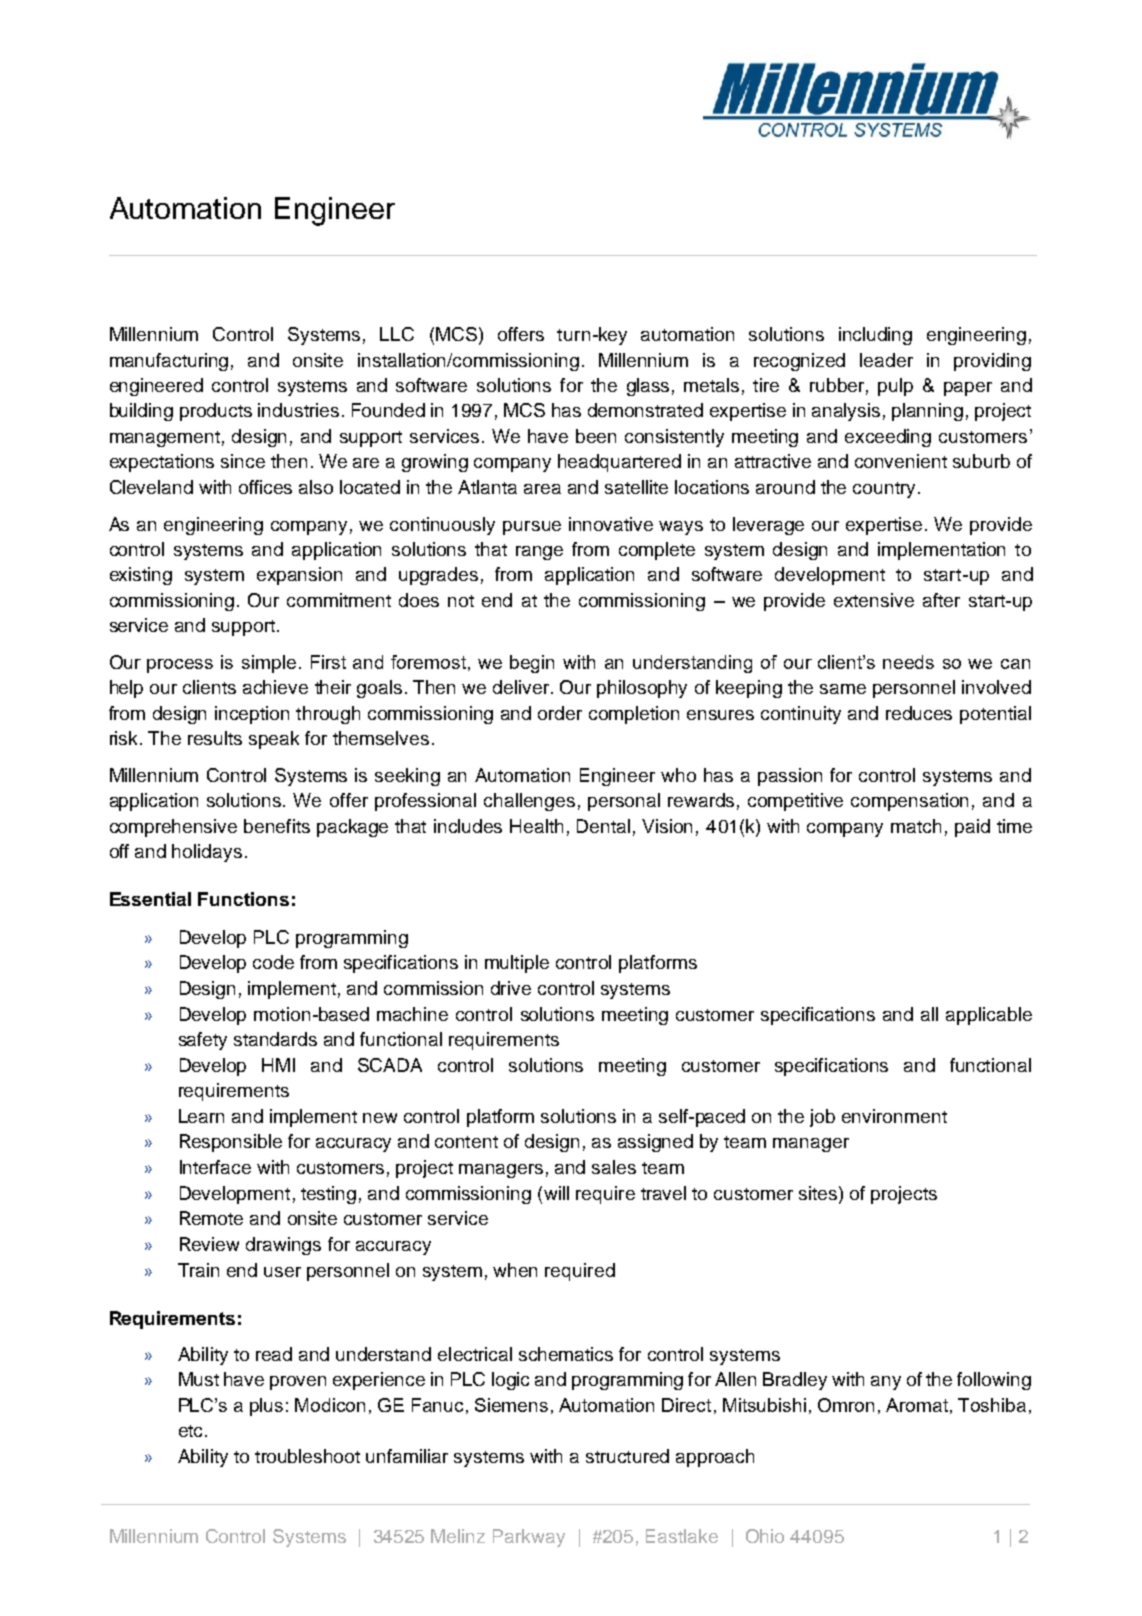  Describe the element at coordinates (243, 899) in the screenshot. I see `Functions` at that location.
